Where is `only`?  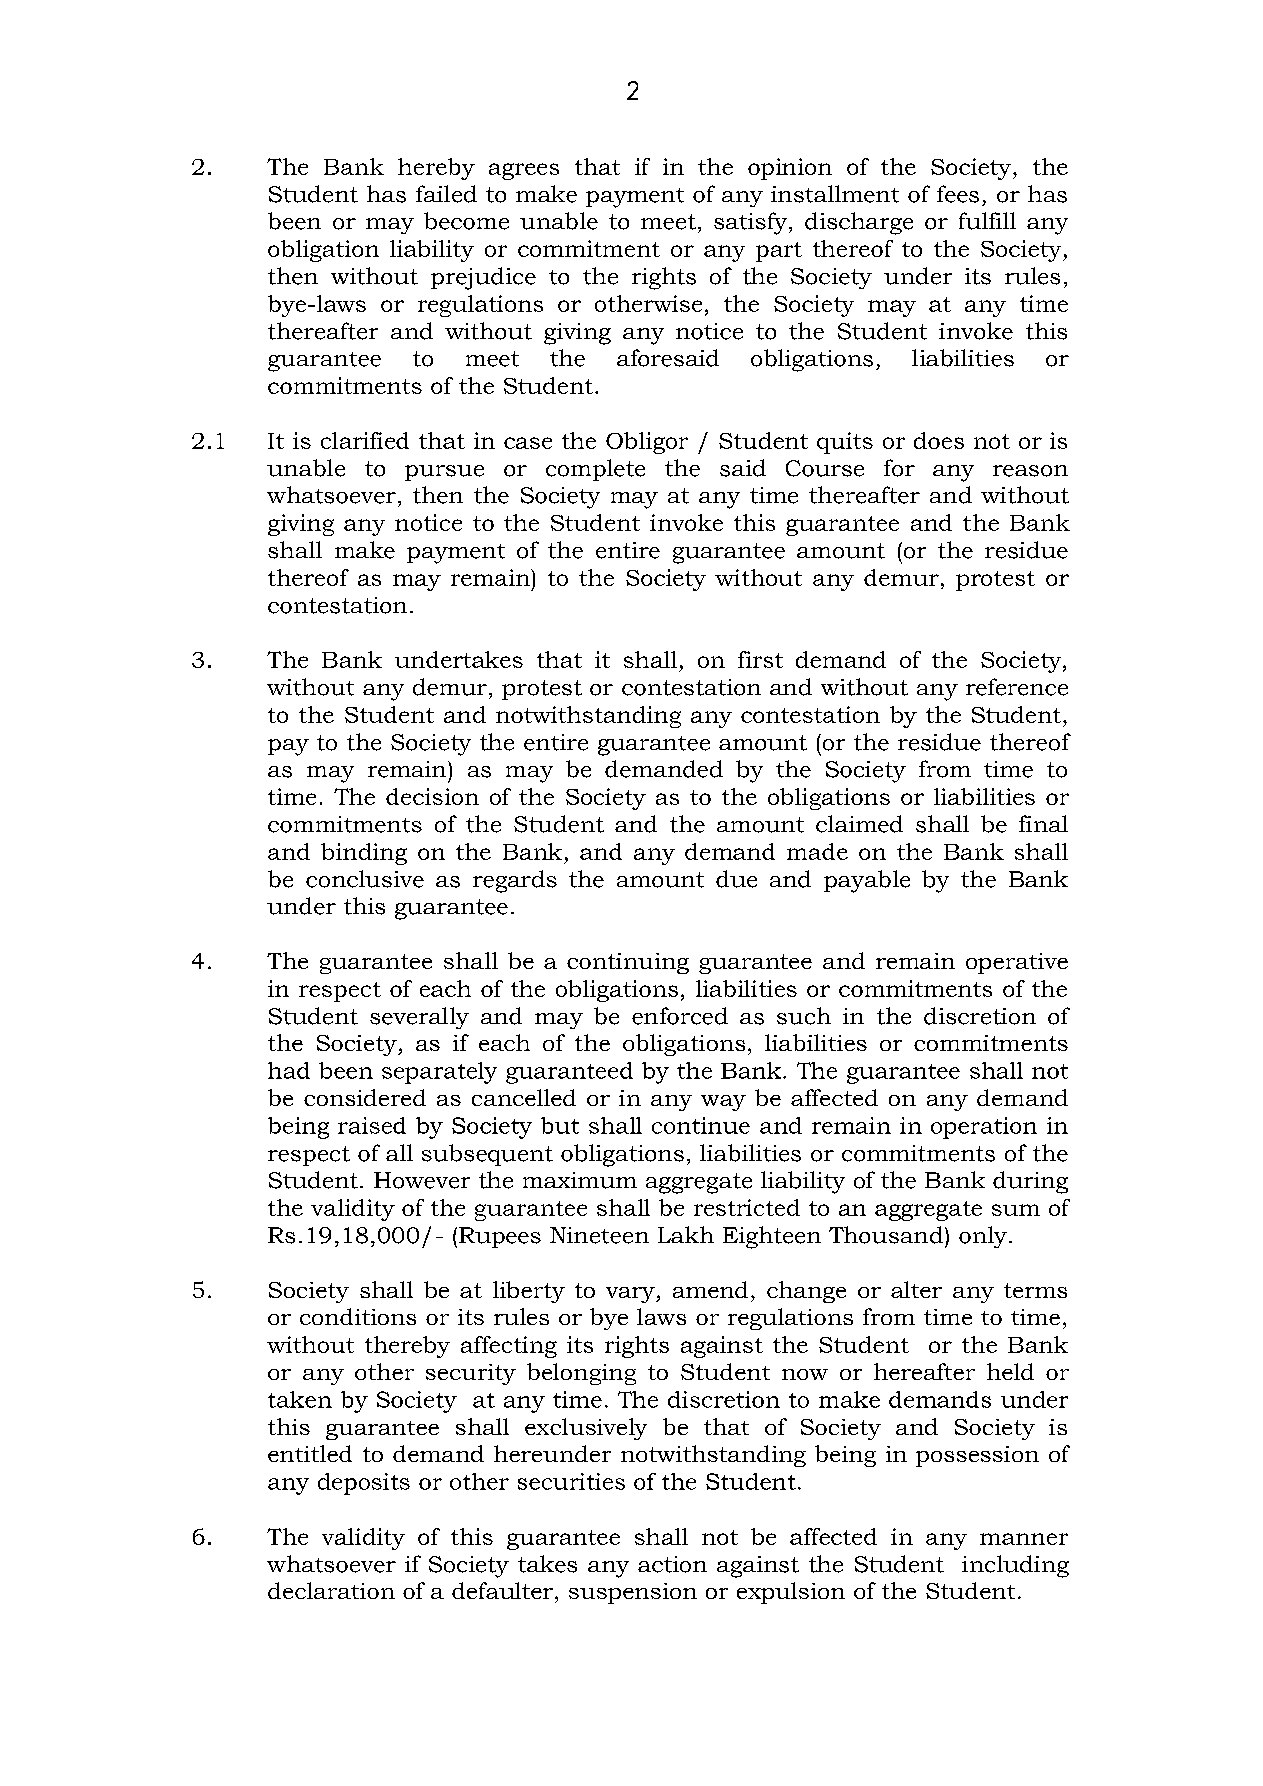
only is located at coordinates (983, 1237).
